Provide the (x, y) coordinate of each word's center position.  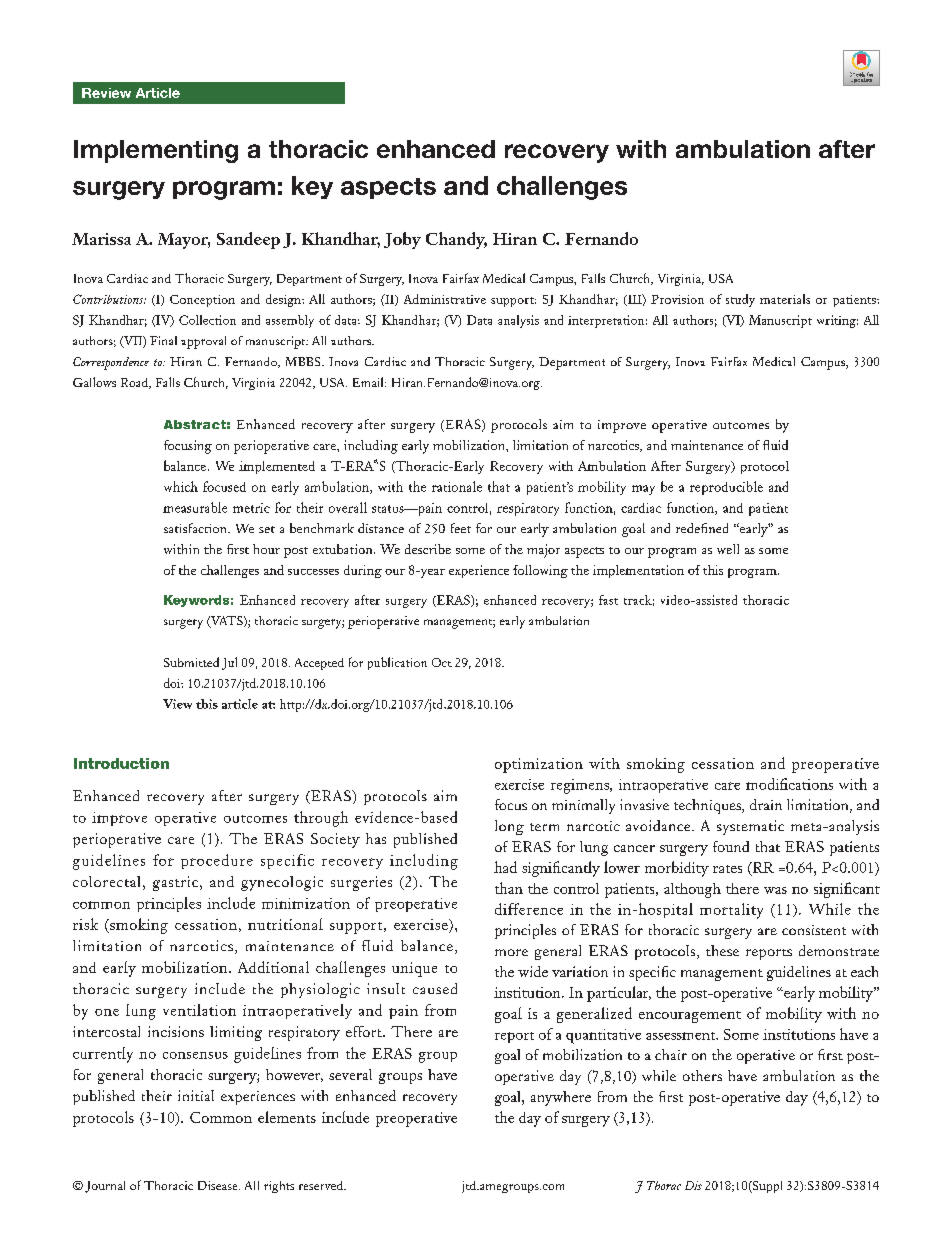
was (775, 890)
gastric (177, 883)
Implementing (156, 151)
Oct (442, 662)
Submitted (191, 662)
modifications (789, 784)
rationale (457, 486)
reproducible (726, 488)
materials (785, 299)
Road (135, 383)
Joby (402, 240)
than (509, 888)
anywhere (561, 1098)
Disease (219, 1185)
